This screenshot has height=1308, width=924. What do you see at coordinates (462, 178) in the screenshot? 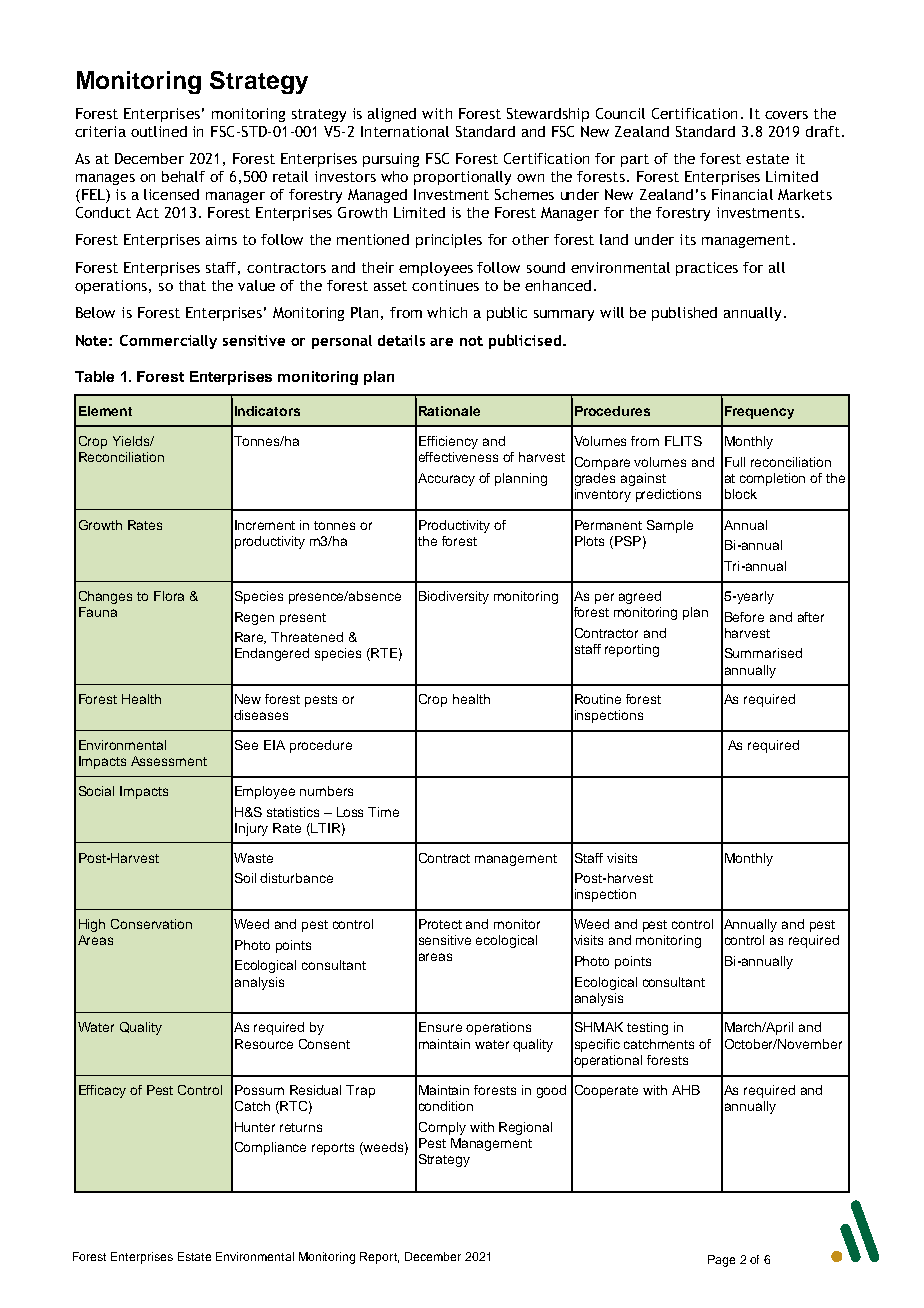
I see `proportionally` at bounding box center [462, 178].
